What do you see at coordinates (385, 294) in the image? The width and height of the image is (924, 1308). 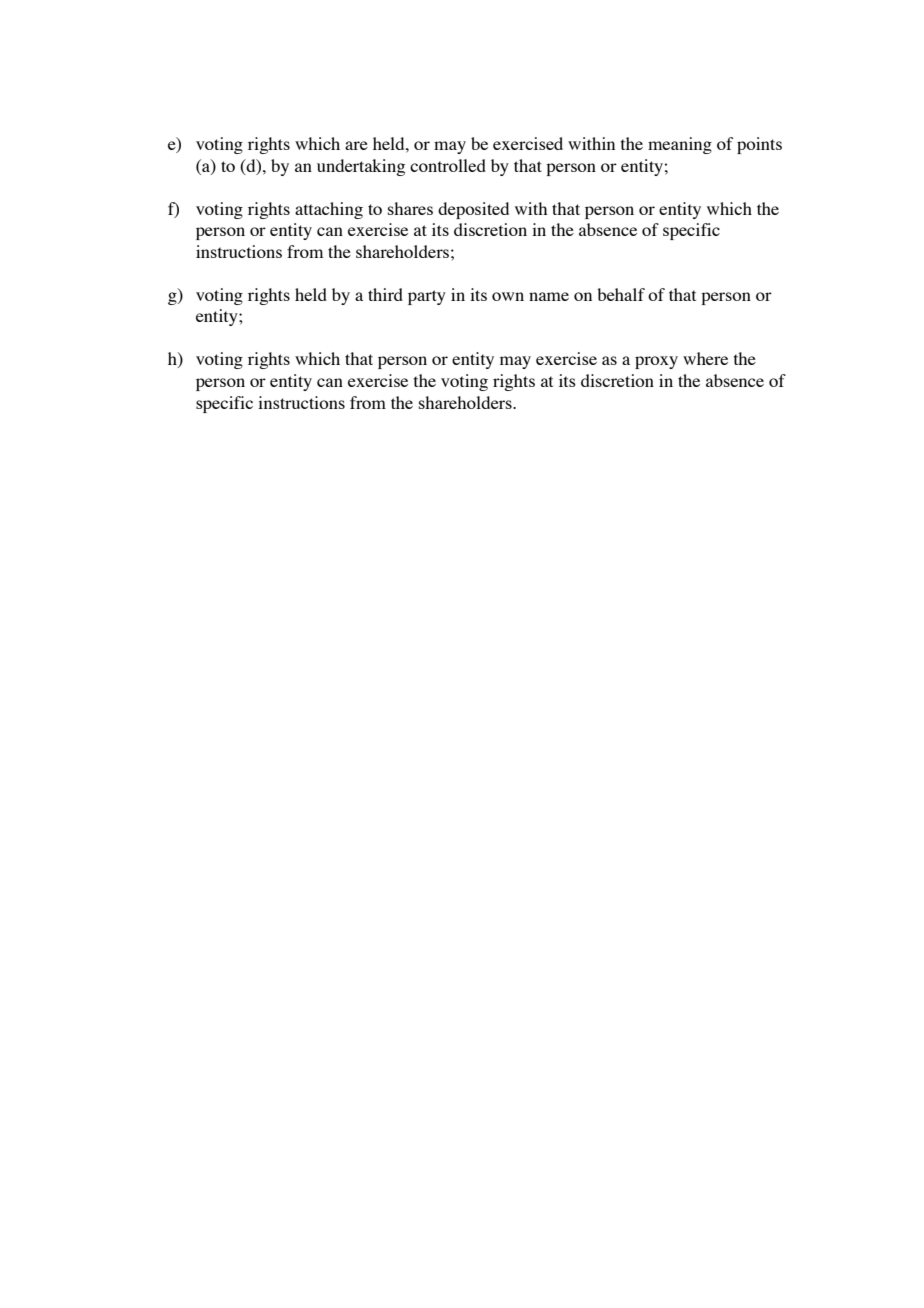 I see `third` at bounding box center [385, 294].
